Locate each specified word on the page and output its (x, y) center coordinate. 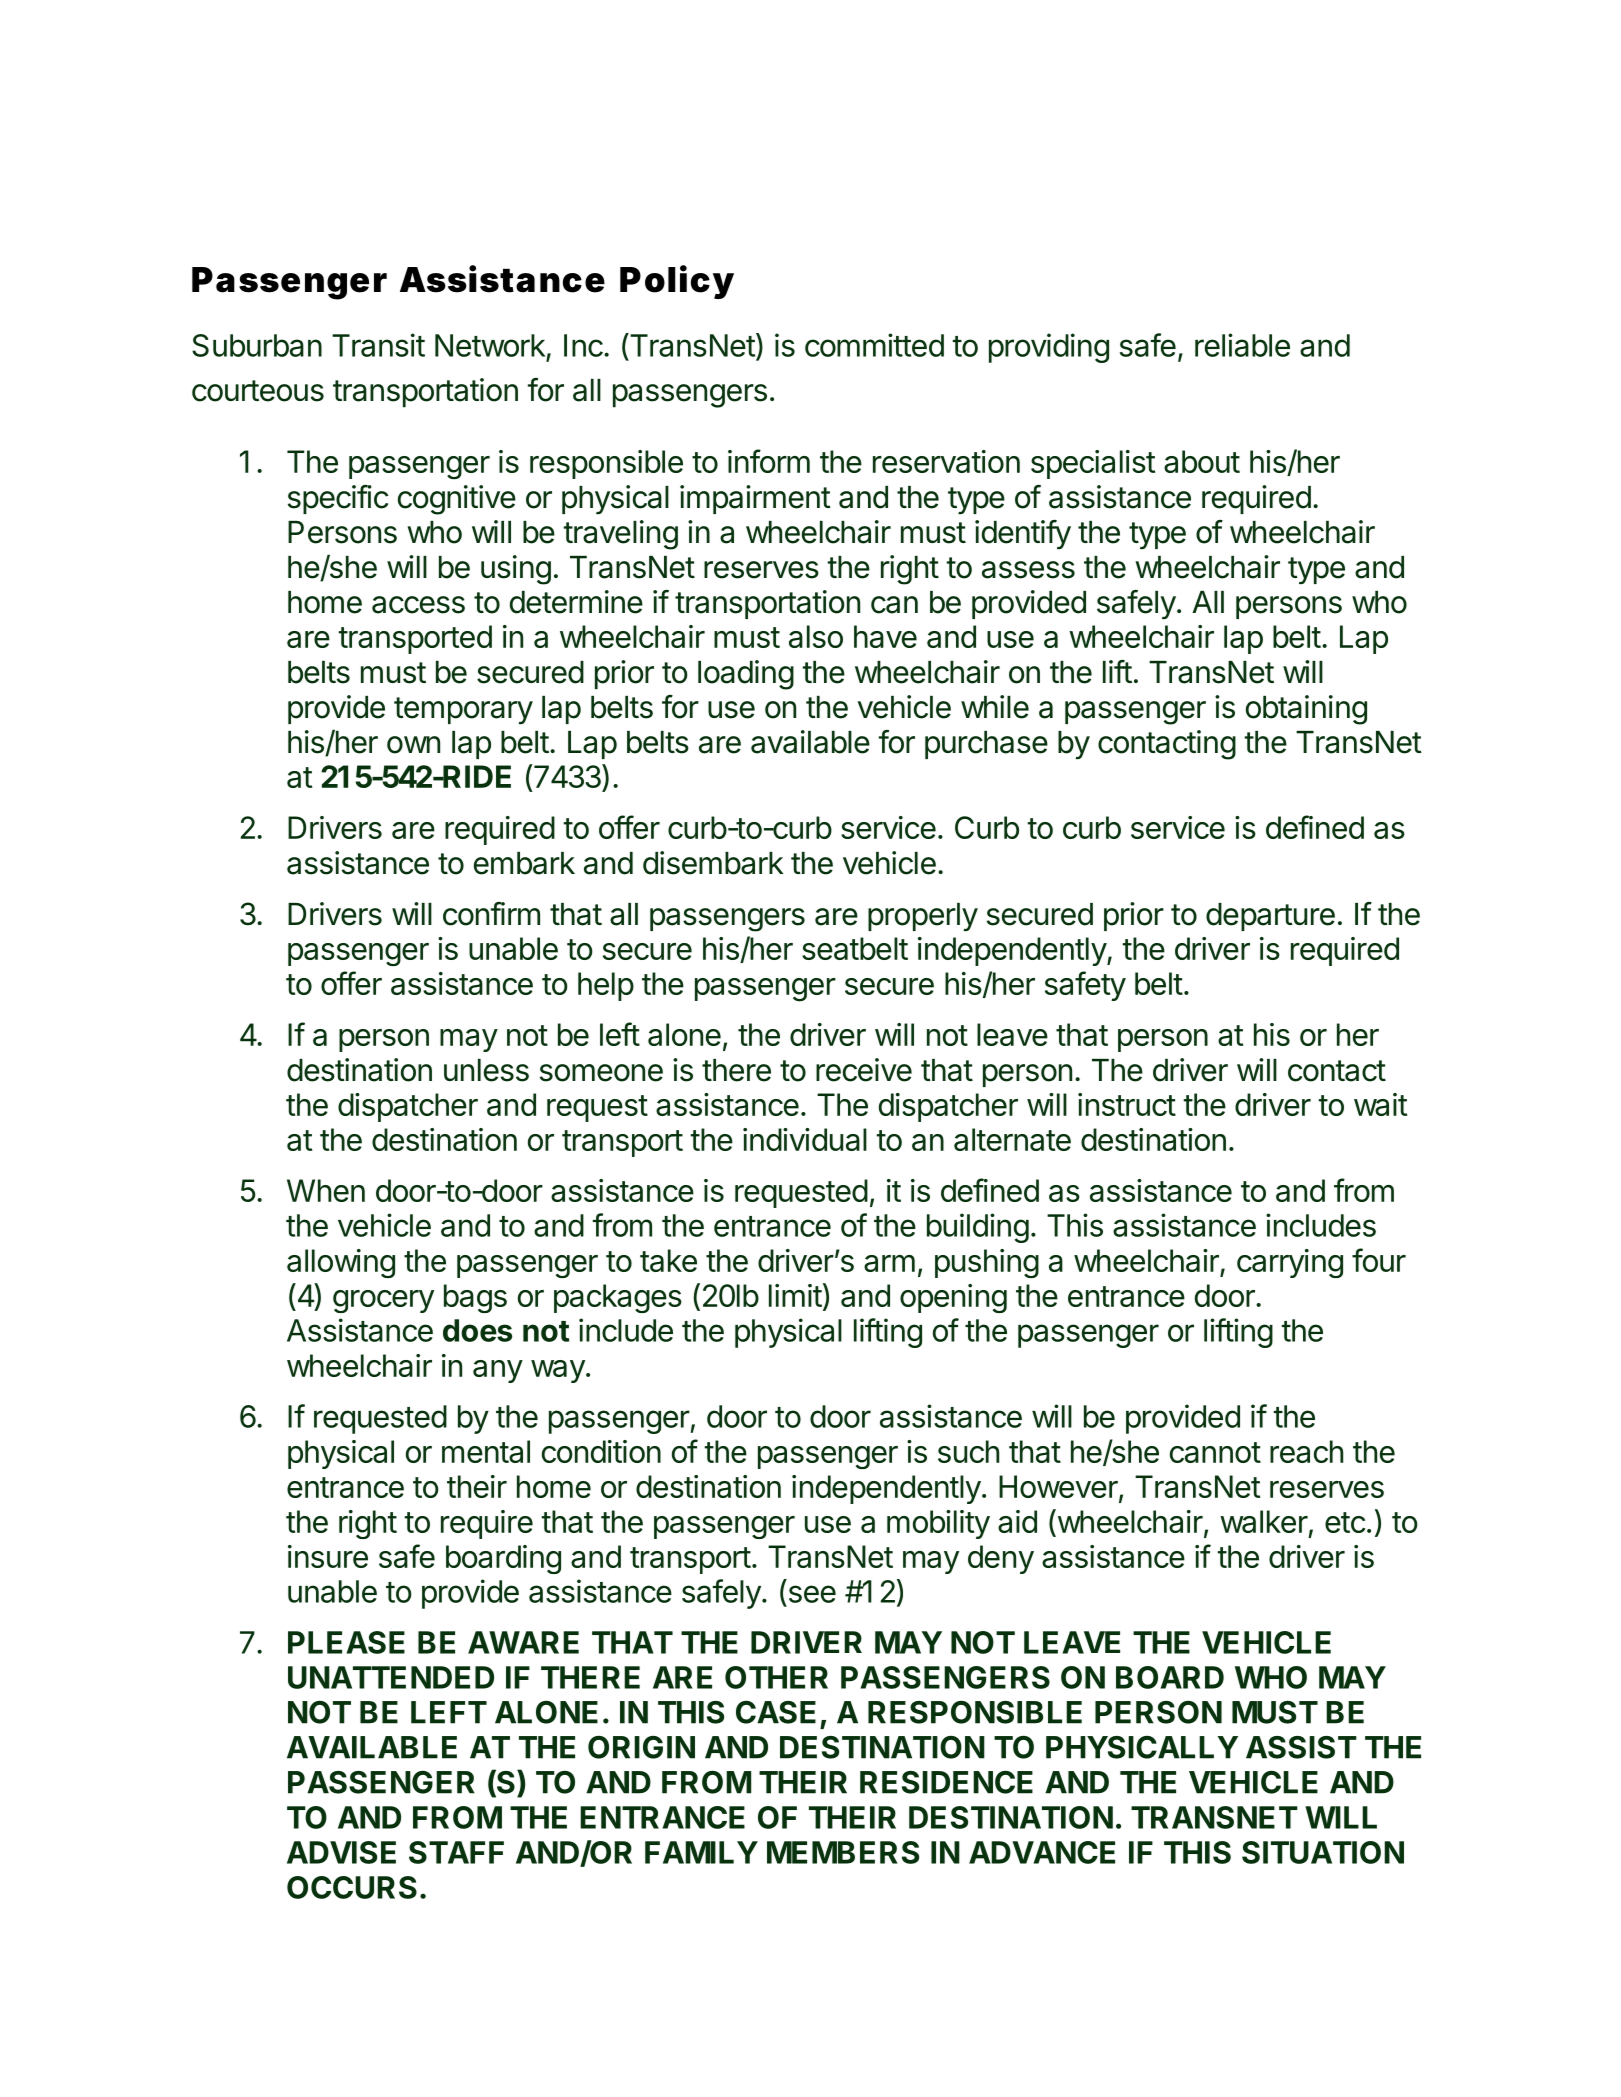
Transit (378, 345)
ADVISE (341, 1852)
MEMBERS (843, 1852)
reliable (1242, 345)
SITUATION (1323, 1852)
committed (874, 345)
